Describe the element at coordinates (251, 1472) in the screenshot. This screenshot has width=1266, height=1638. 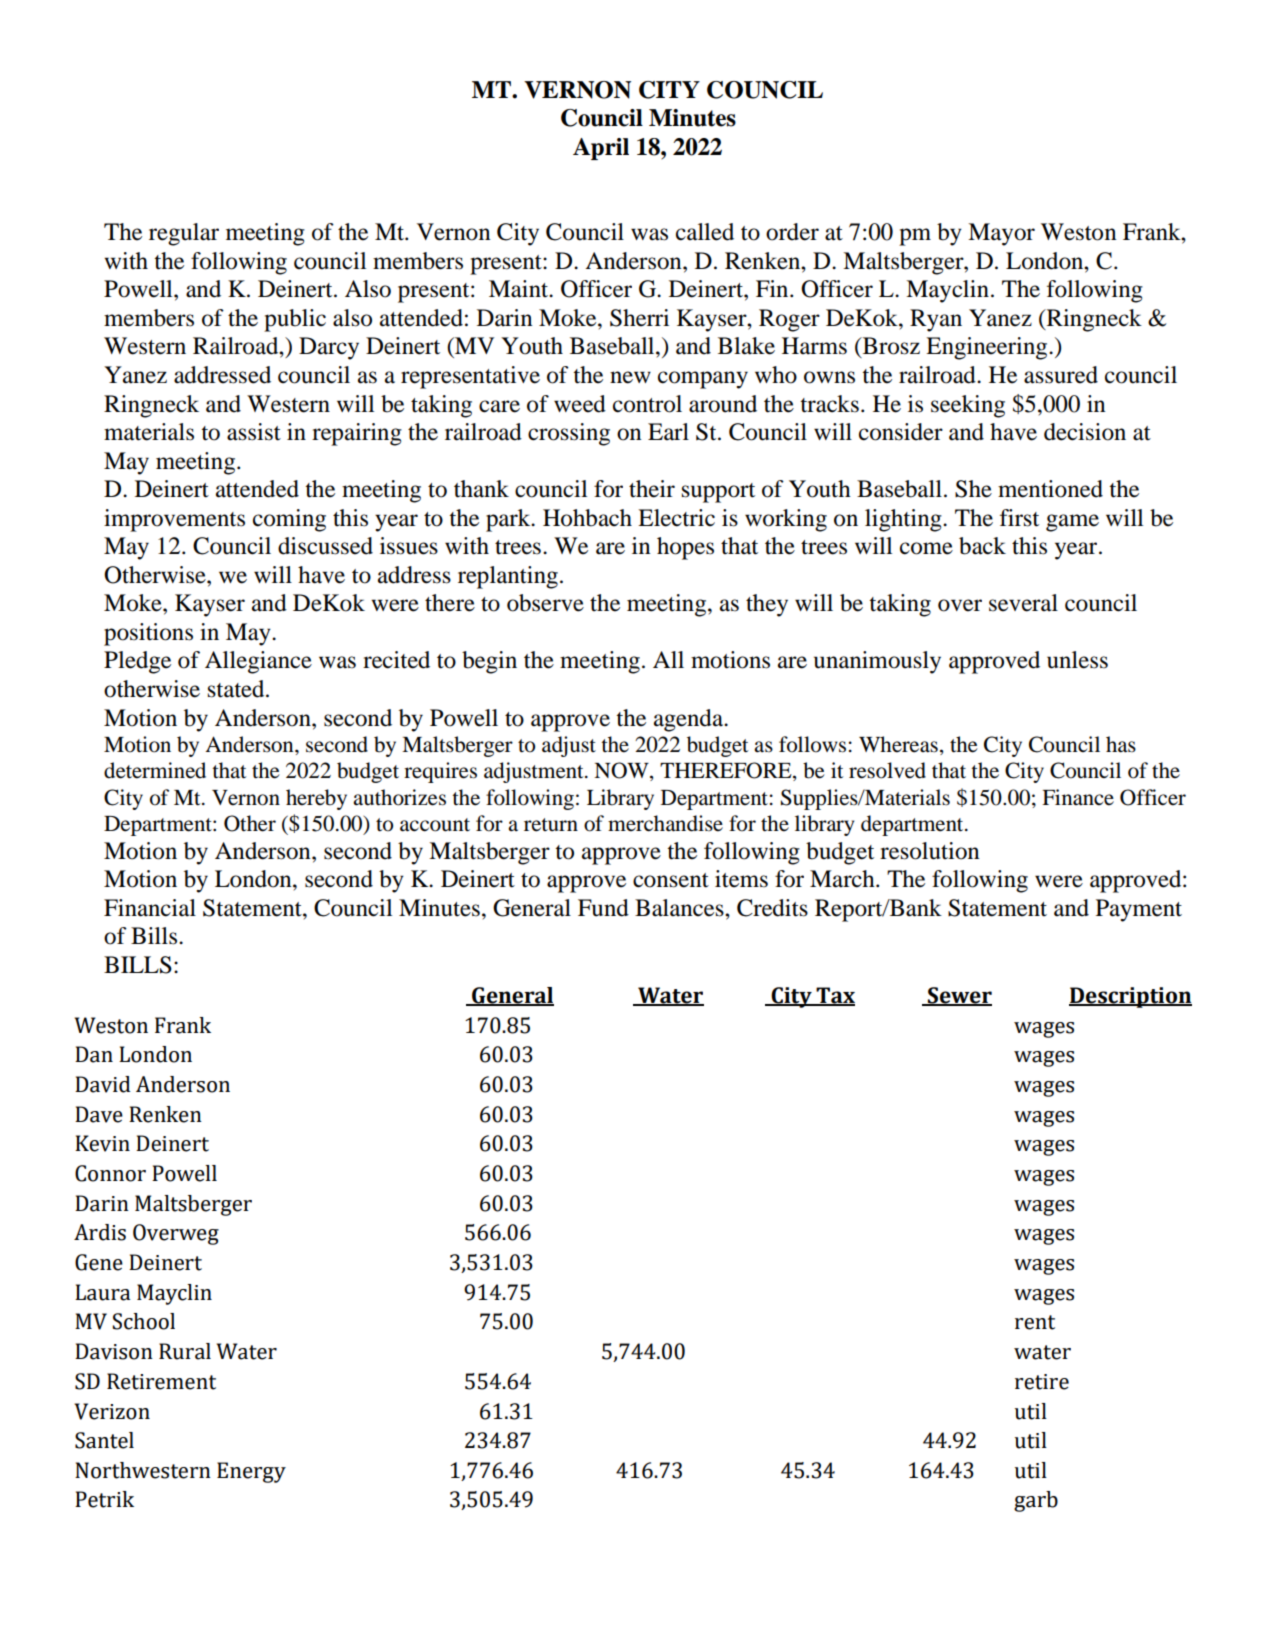
I see `Energy` at that location.
